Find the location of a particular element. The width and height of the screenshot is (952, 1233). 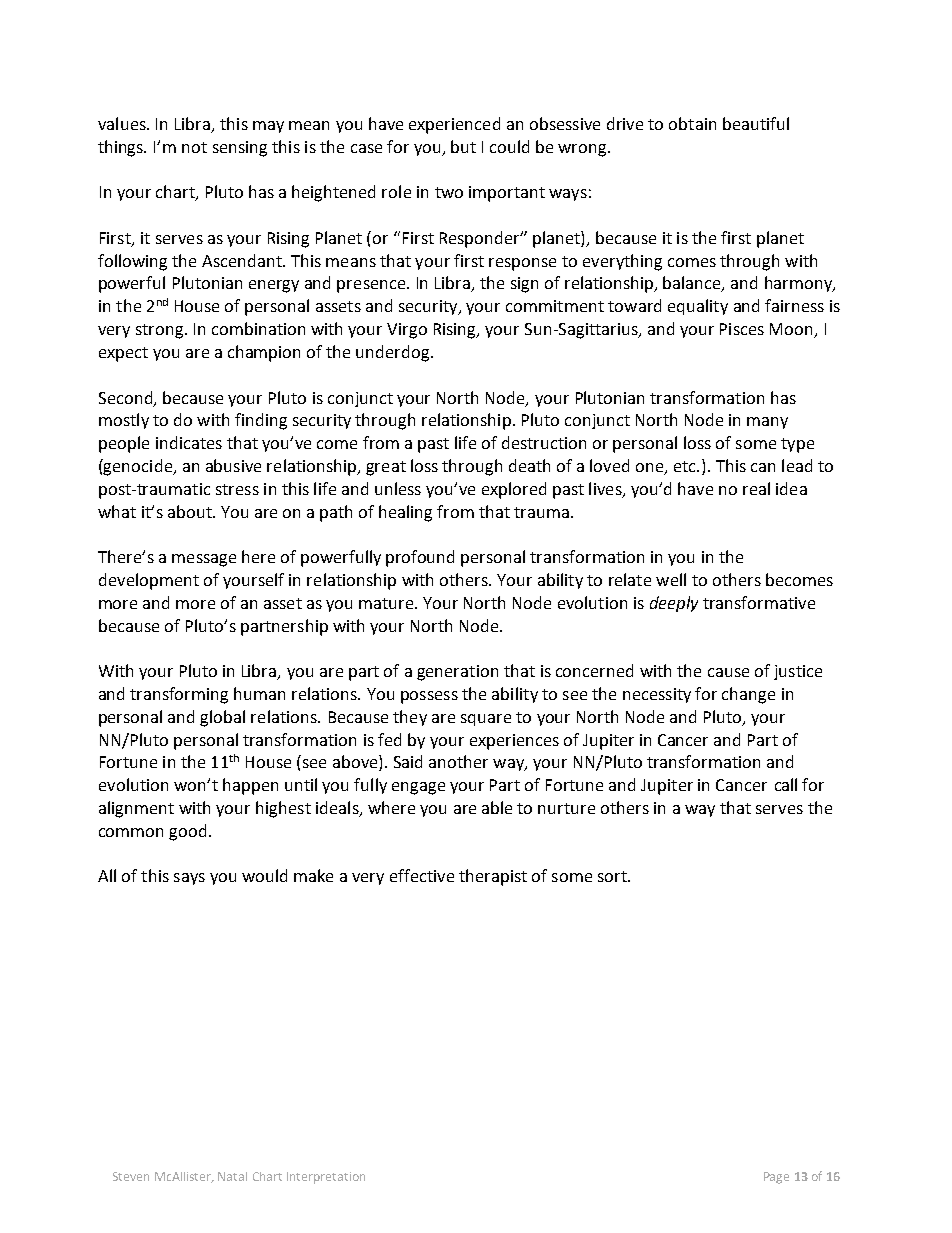

Interpretation is located at coordinates (326, 1178).
